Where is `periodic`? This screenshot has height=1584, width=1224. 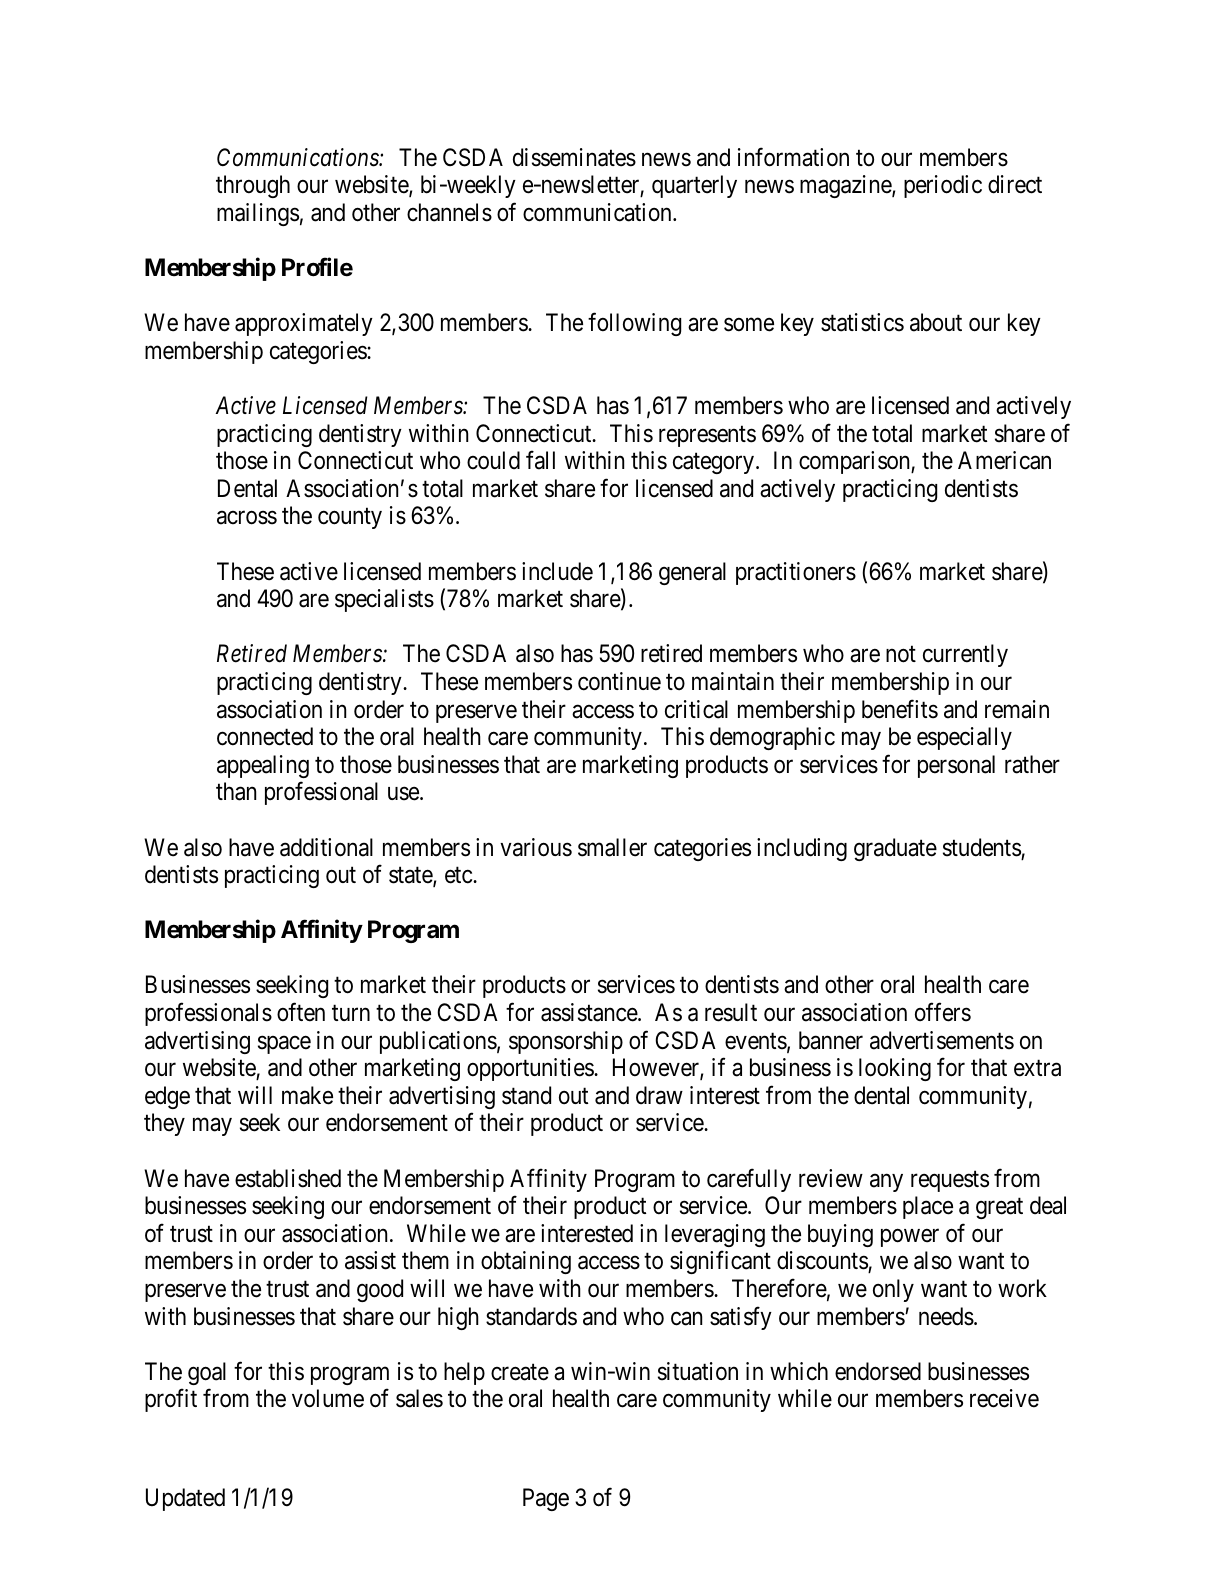
periodic is located at coordinates (943, 186).
